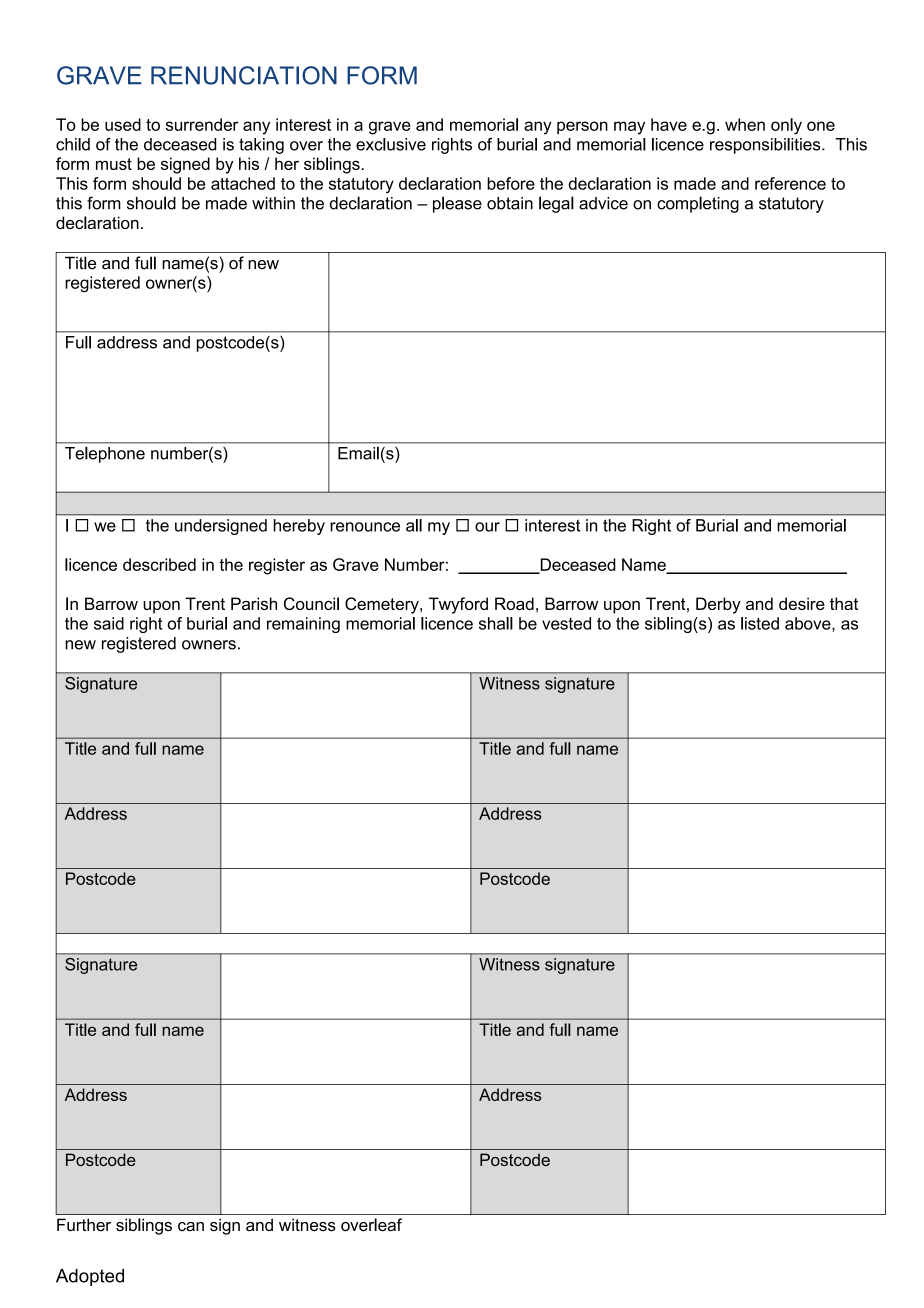 This page has width=924, height=1308. I want to click on said, so click(109, 623).
